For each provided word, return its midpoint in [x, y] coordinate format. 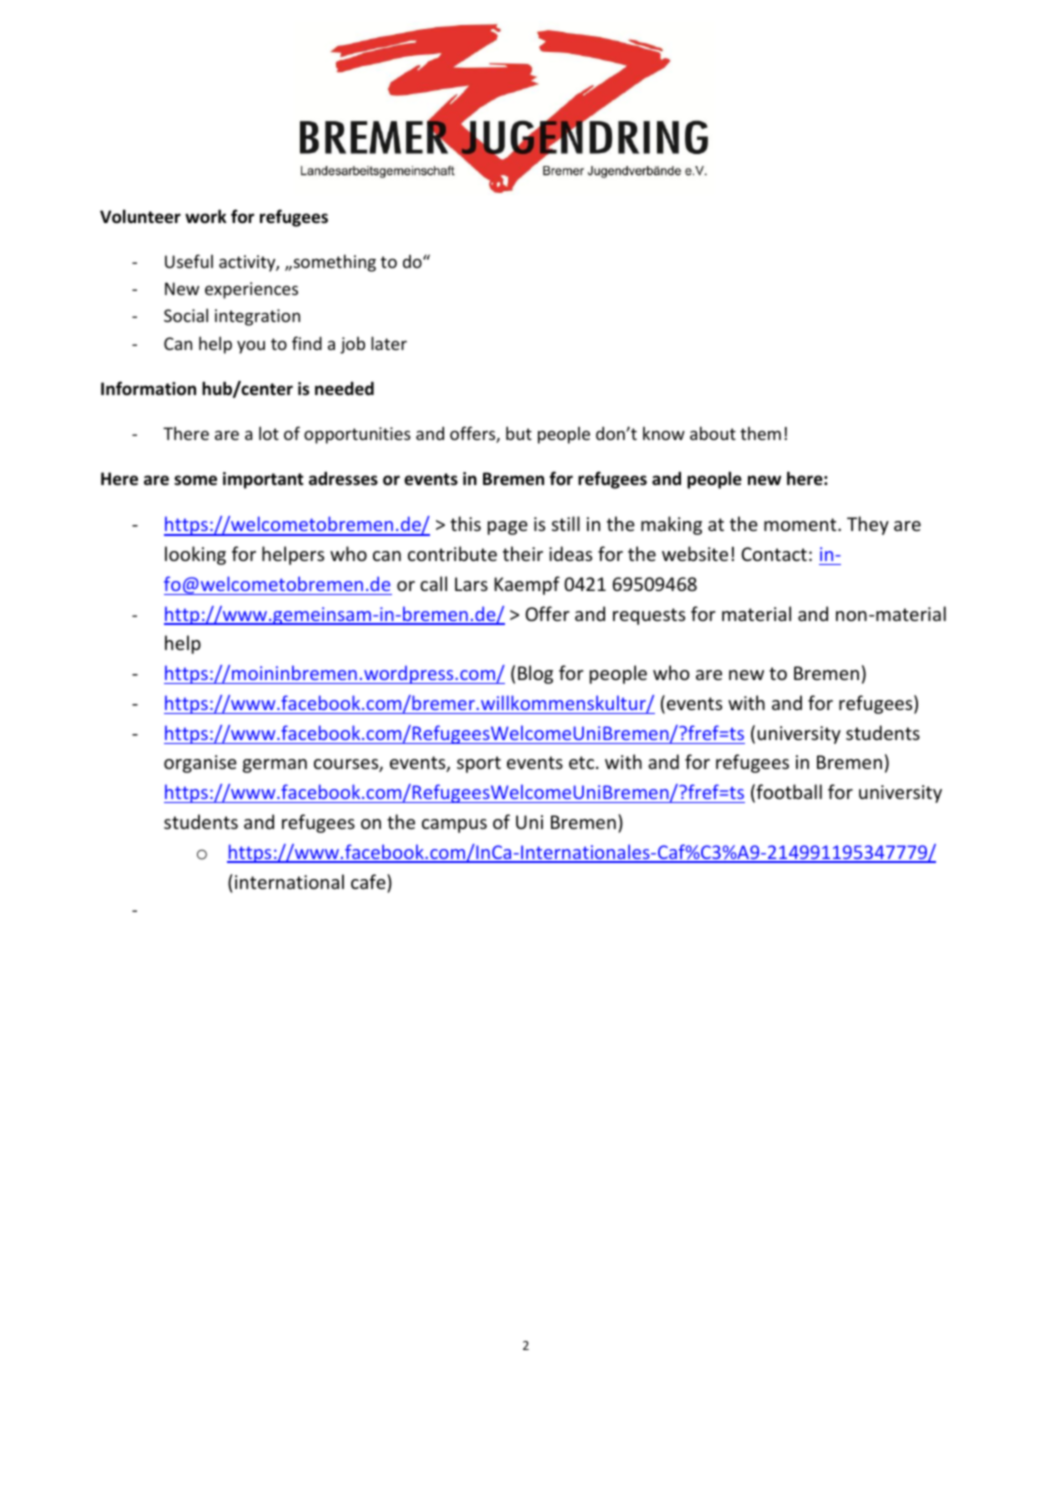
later [389, 343]
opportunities [357, 435]
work [206, 216]
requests [649, 616]
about [713, 433]
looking [195, 555]
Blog [535, 674]
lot [269, 433]
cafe [369, 881]
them [760, 433]
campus [454, 826]
